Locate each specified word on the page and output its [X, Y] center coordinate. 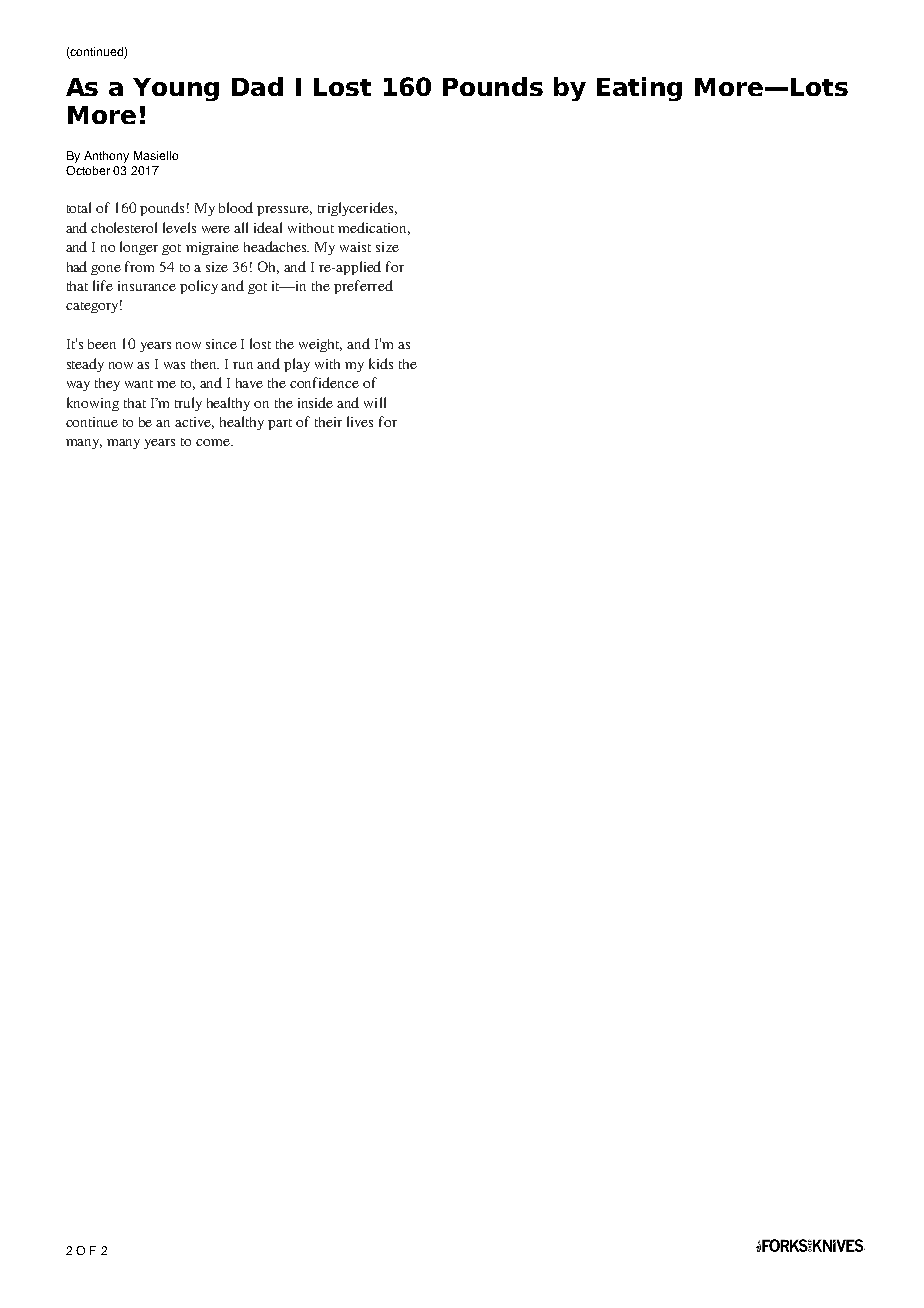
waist [355, 247]
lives [360, 421]
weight [320, 345]
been [102, 344]
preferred [363, 287]
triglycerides [355, 209]
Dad [257, 86]
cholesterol [124, 227]
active [194, 423]
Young [176, 89]
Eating [639, 89]
